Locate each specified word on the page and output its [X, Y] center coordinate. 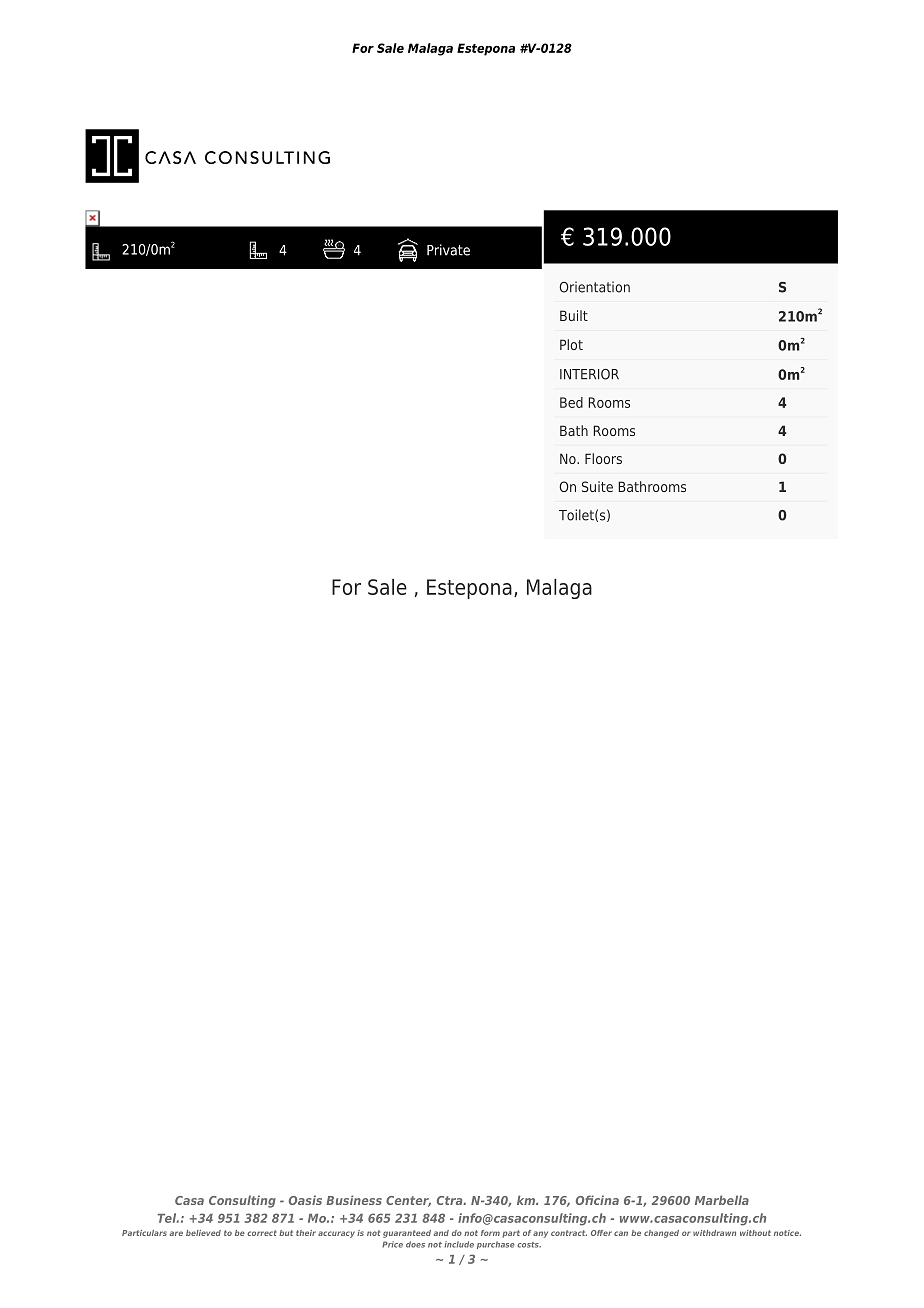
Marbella [722, 1200]
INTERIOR [589, 374]
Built [574, 315]
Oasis [305, 1200]
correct [262, 1233]
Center [408, 1201]
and [441, 1233]
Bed [571, 402]
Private [448, 250]
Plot [571, 344]
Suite [597, 486]
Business [354, 1200]
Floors [603, 458]
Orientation [594, 287]
